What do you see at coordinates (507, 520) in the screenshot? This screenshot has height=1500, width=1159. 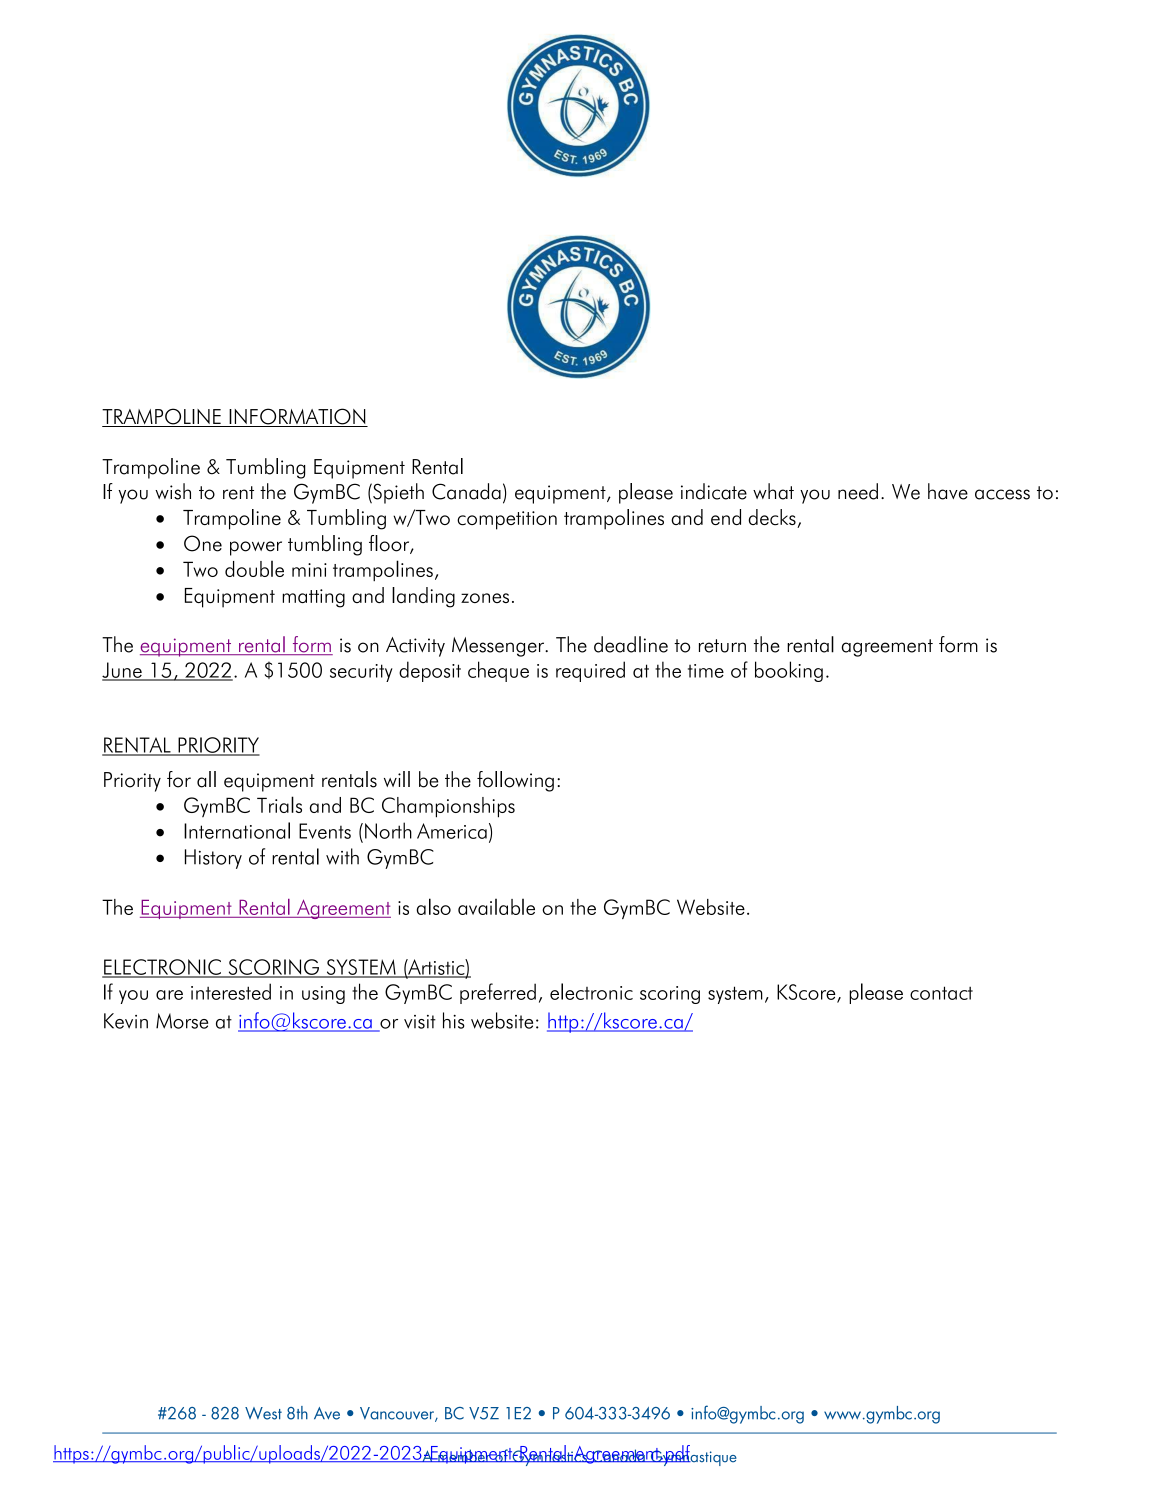 I see `competition` at bounding box center [507, 520].
